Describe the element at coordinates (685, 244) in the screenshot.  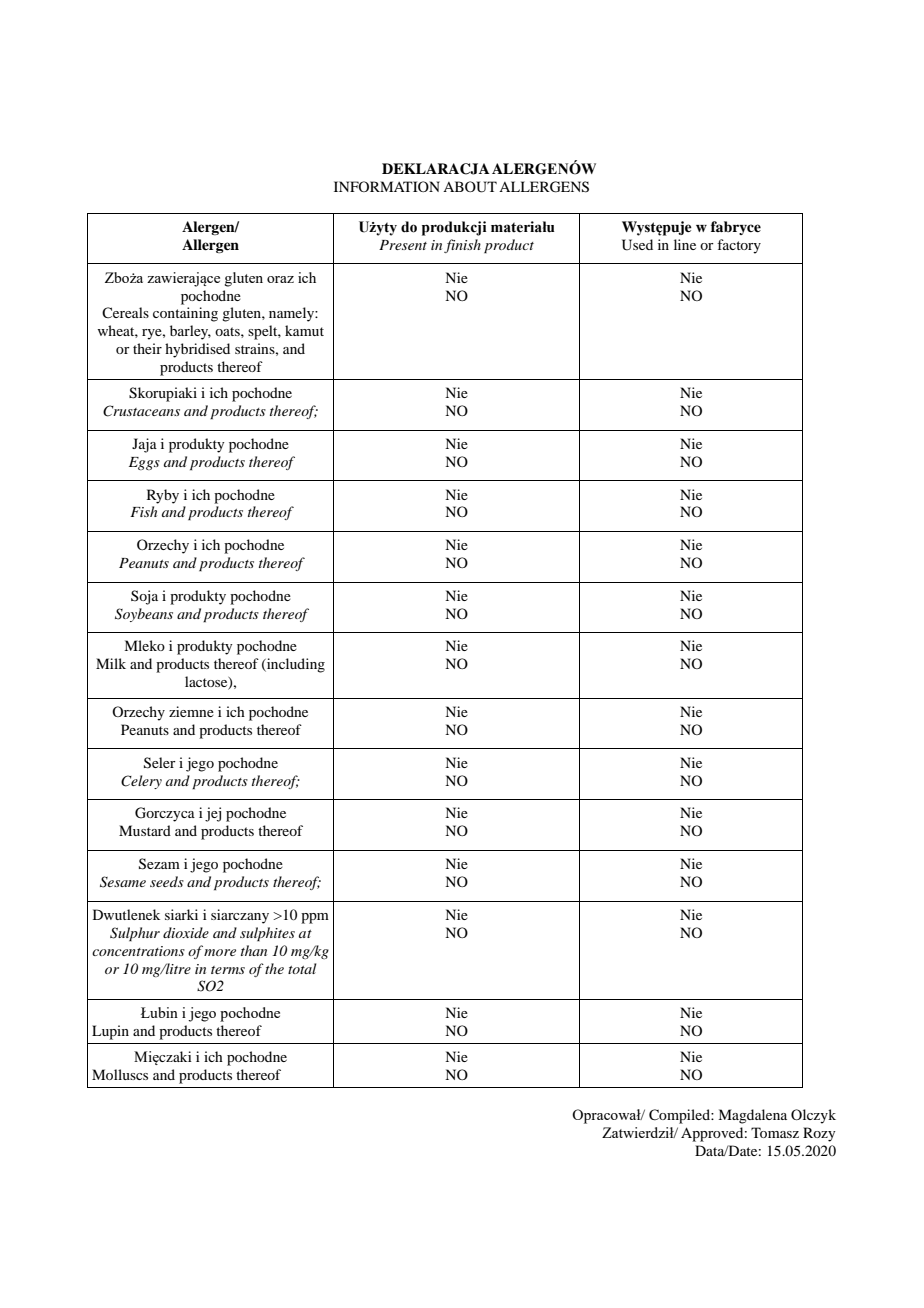
I see `line` at that location.
